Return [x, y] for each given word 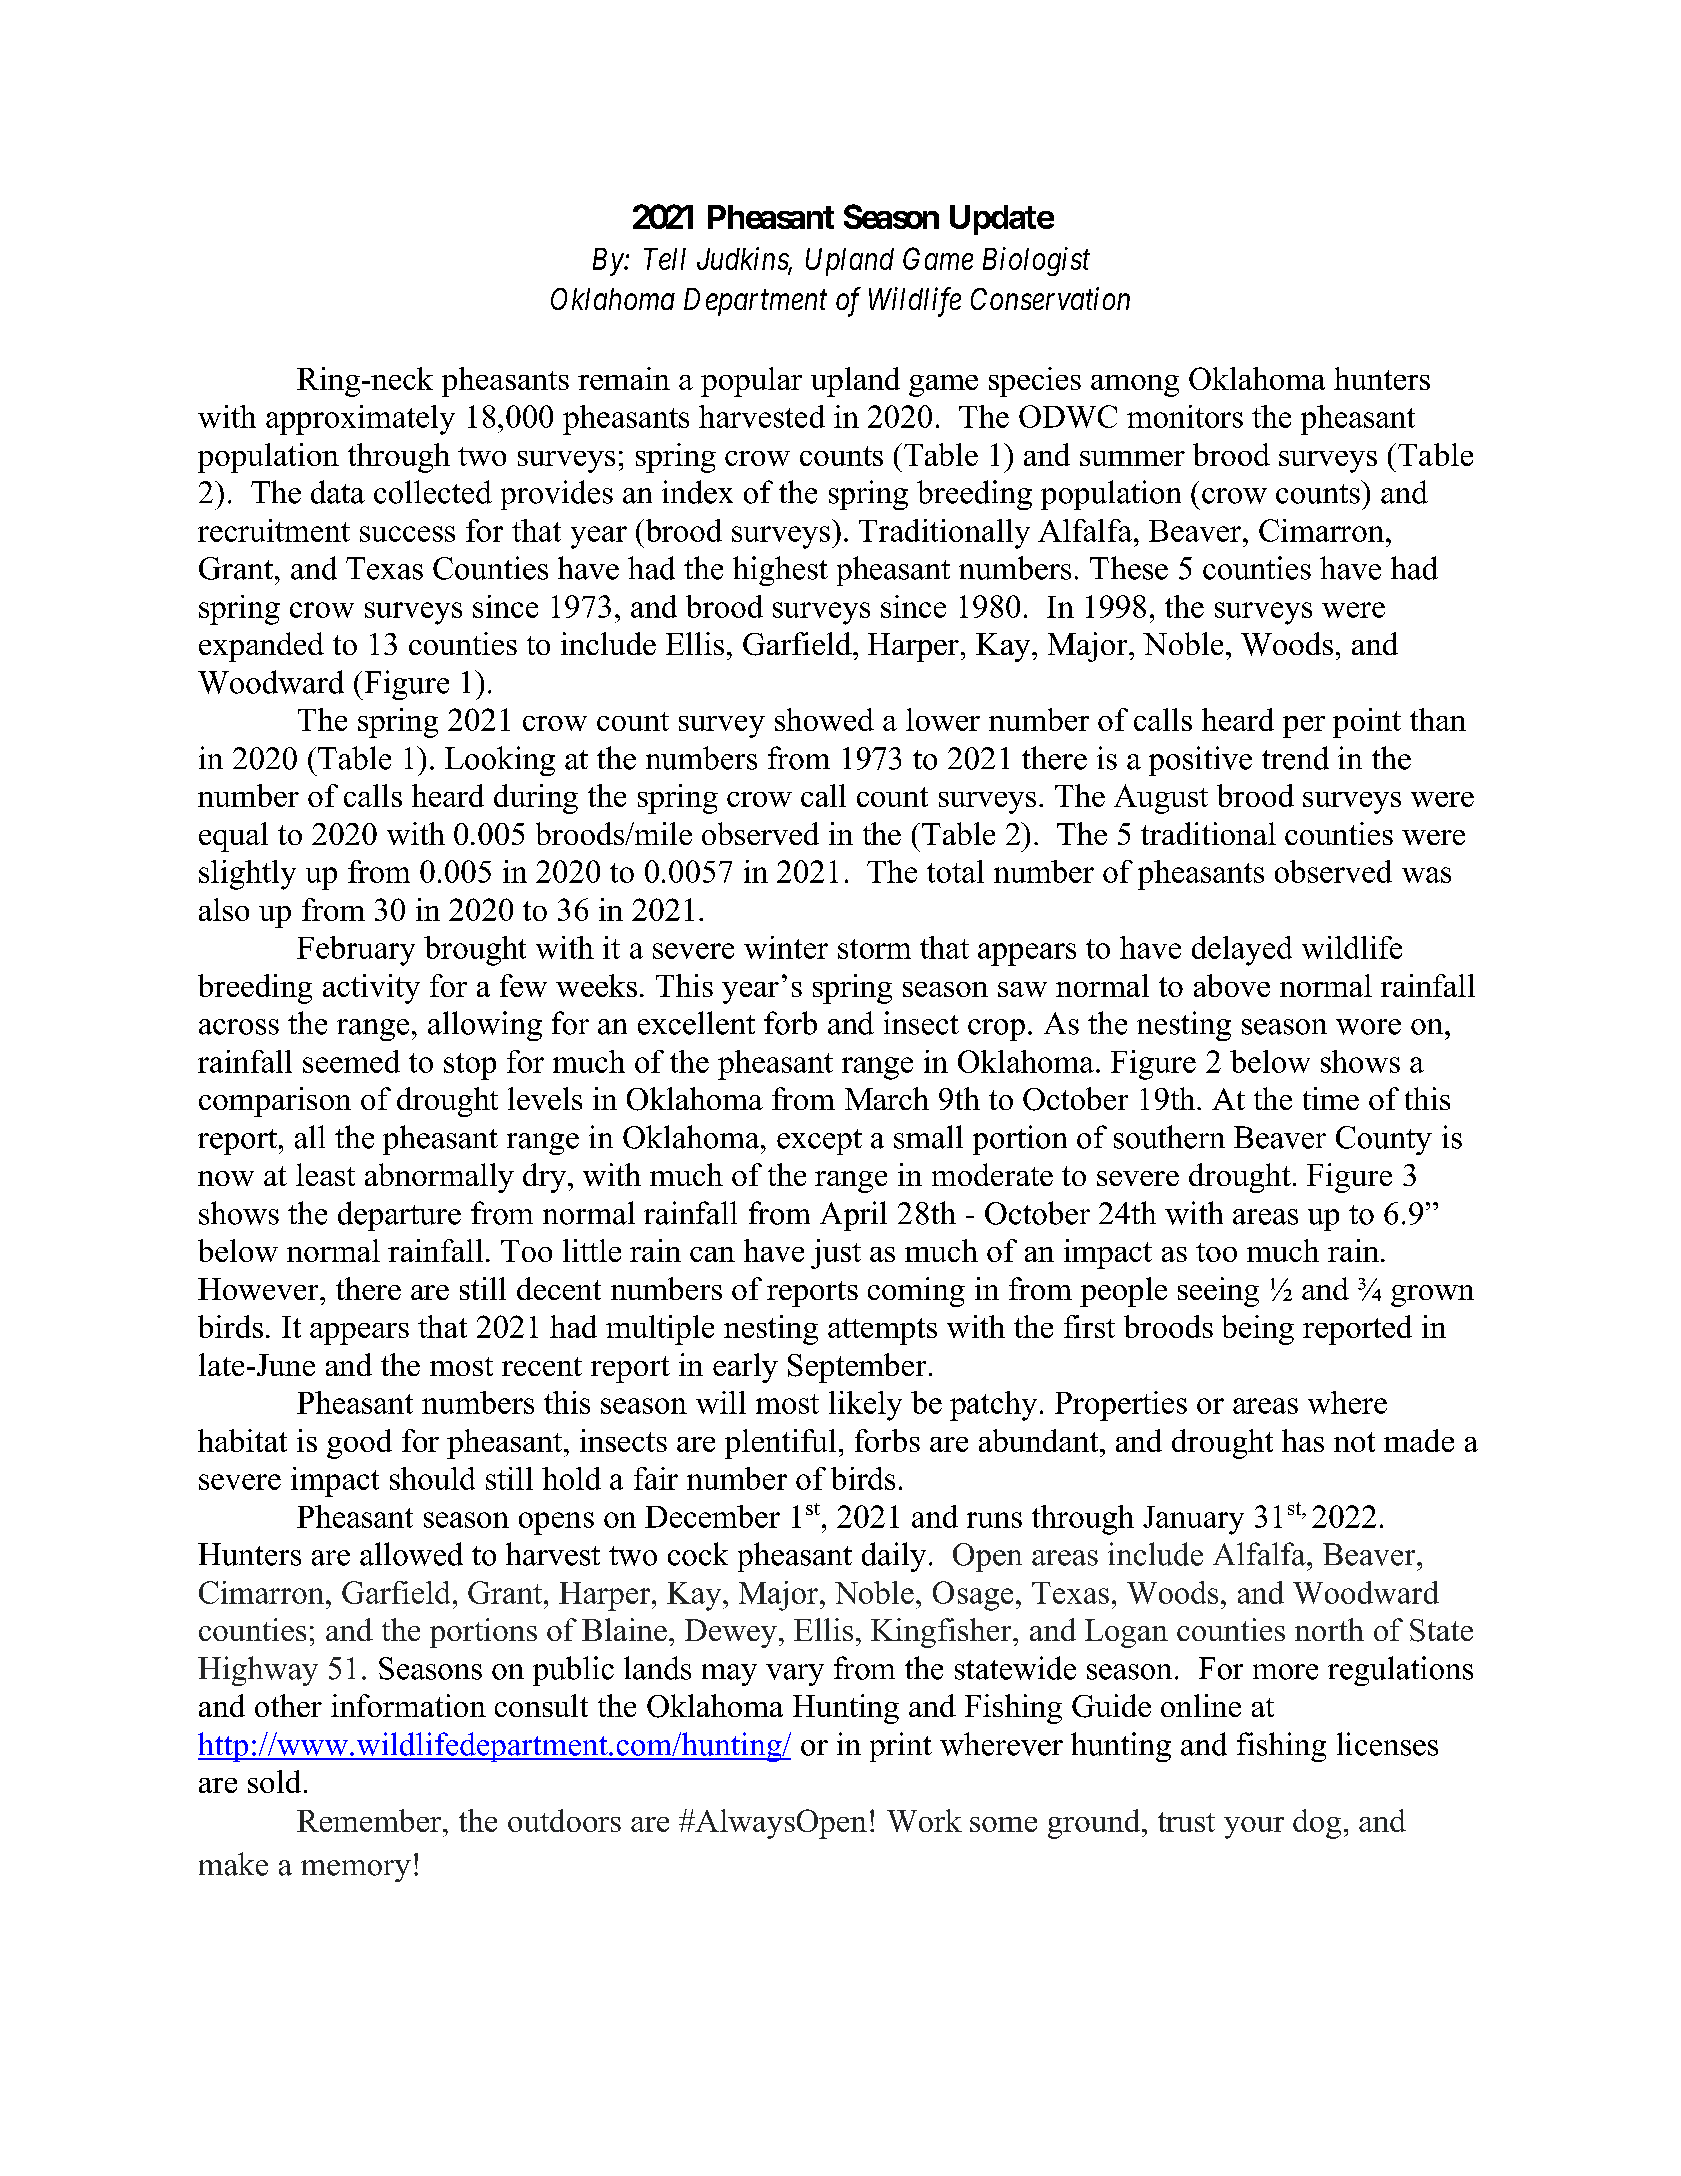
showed [824, 719]
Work [924, 1820]
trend [1295, 758]
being [1258, 1330]
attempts [882, 1331]
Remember [370, 1820]
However [259, 1289]
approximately [360, 420]
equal [233, 837]
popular [751, 382]
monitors [1185, 416]
